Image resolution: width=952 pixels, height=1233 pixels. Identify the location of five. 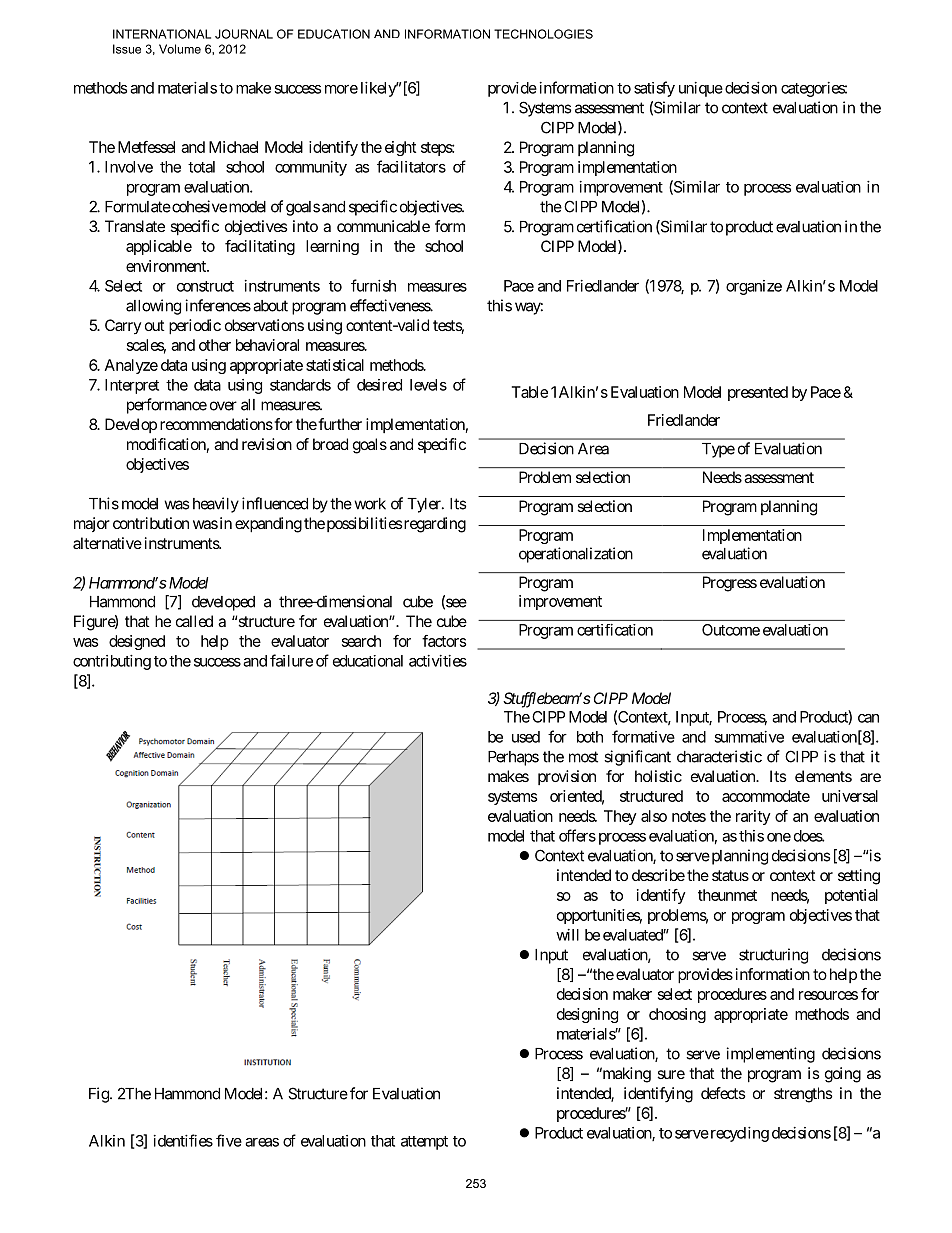
(229, 1140).
